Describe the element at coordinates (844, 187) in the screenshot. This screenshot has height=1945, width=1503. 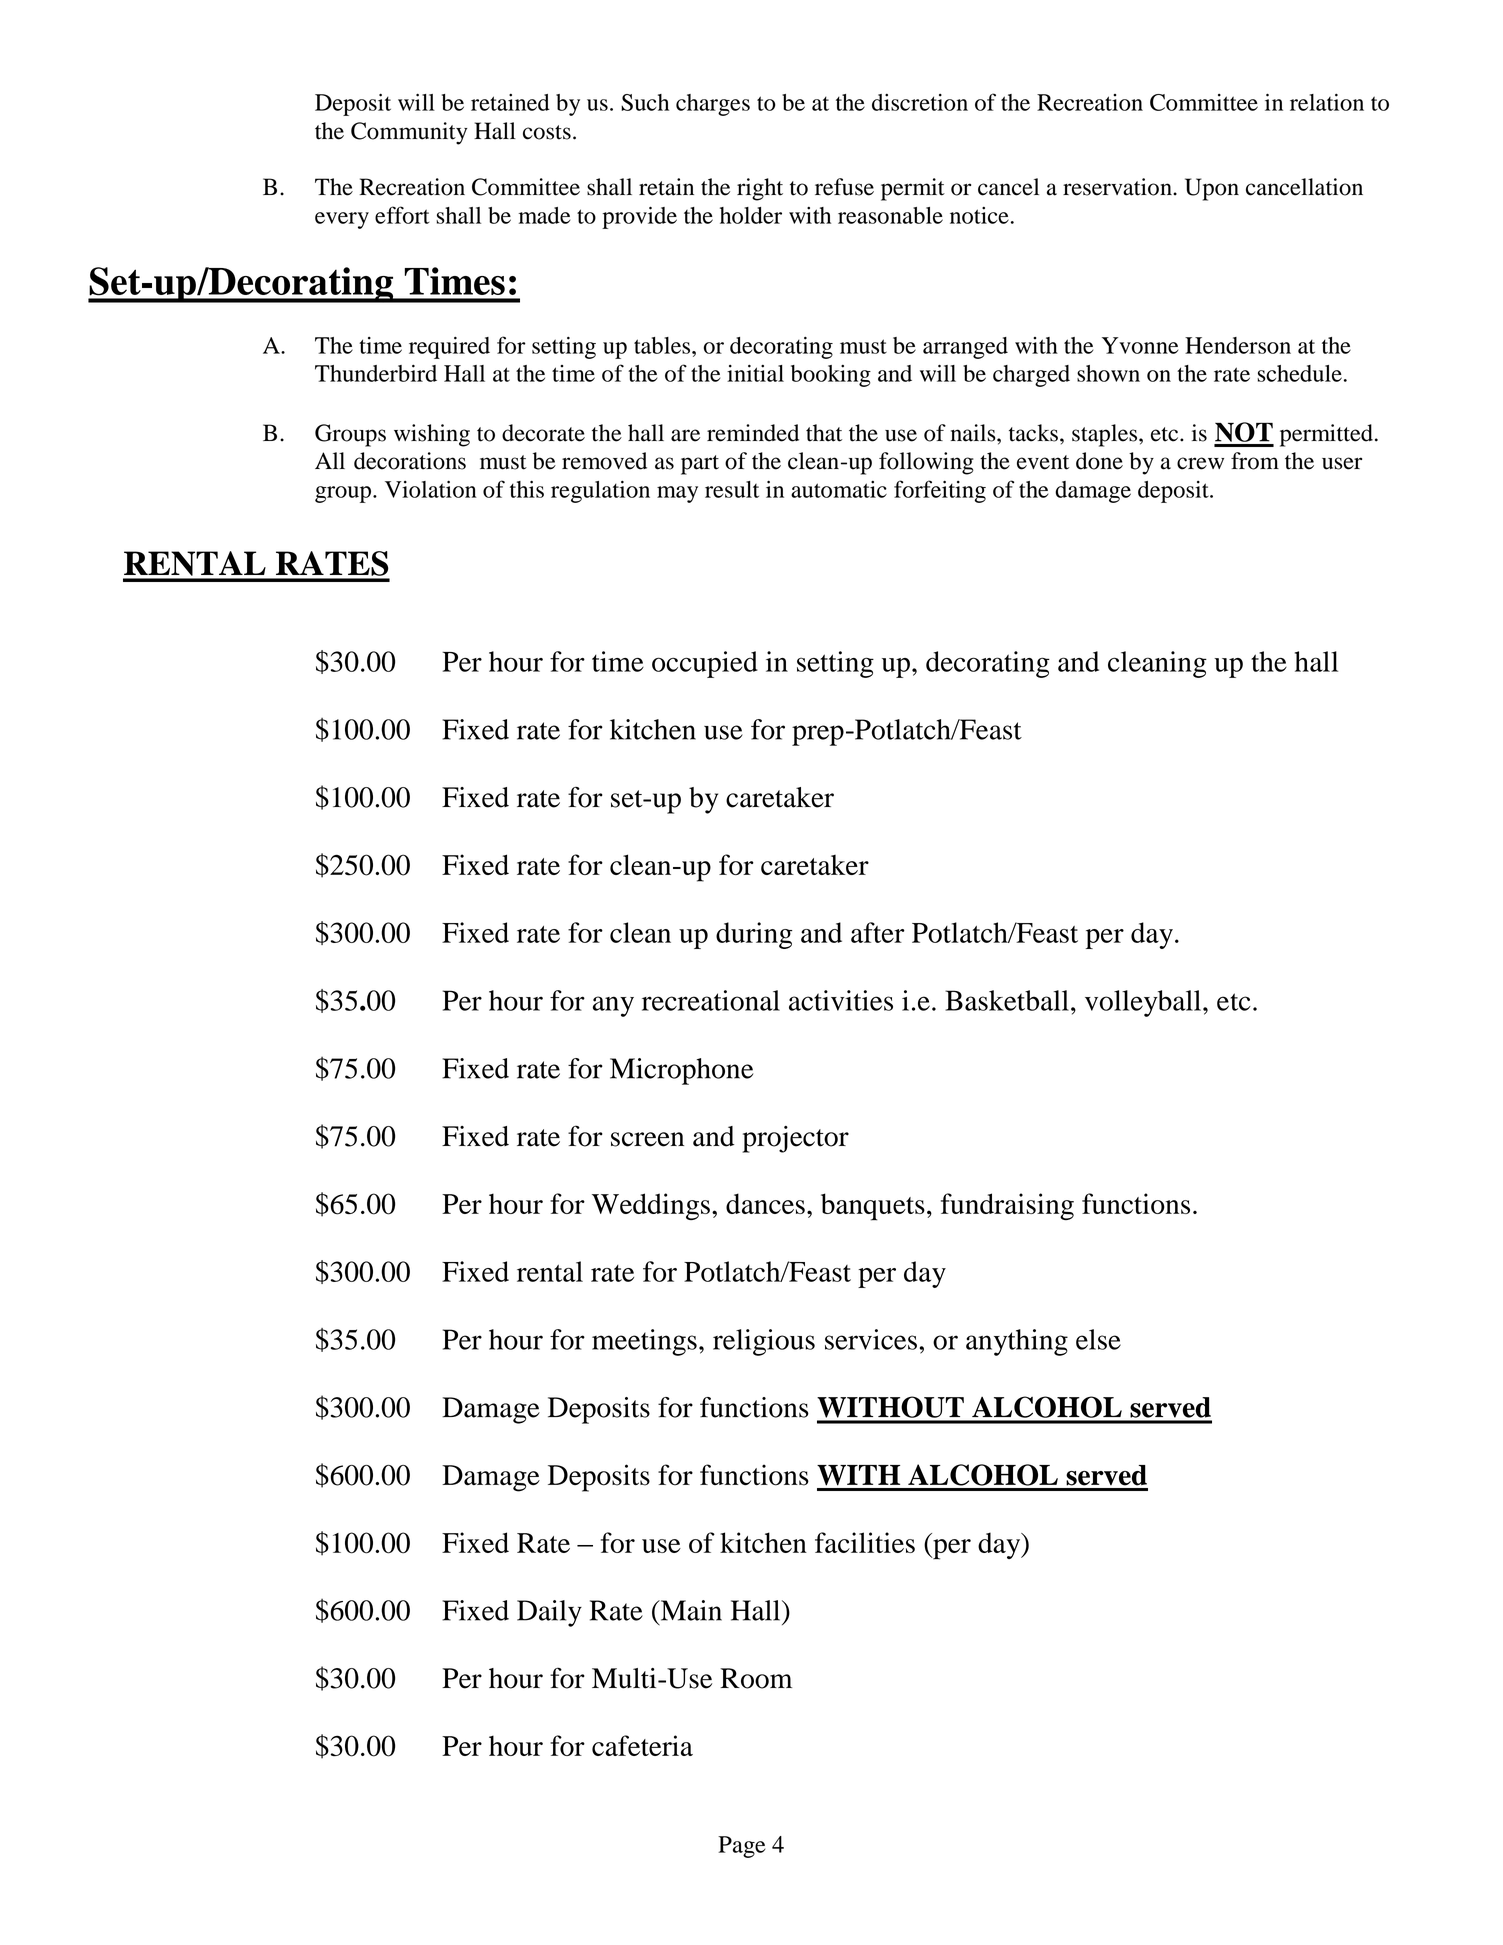
I see `refuse` at that location.
